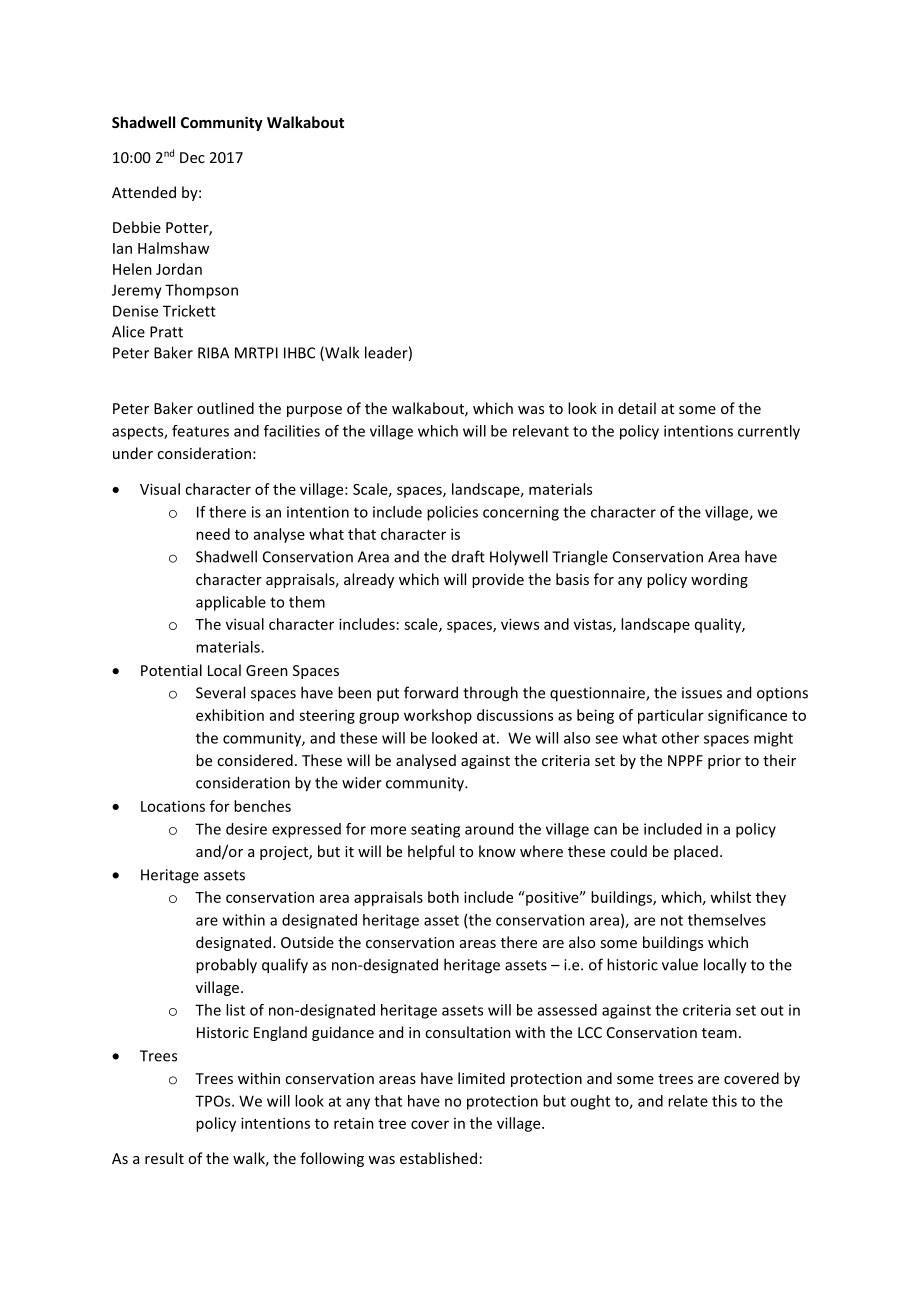 Image resolution: width=924 pixels, height=1308 pixels. I want to click on established, so click(438, 1158).
